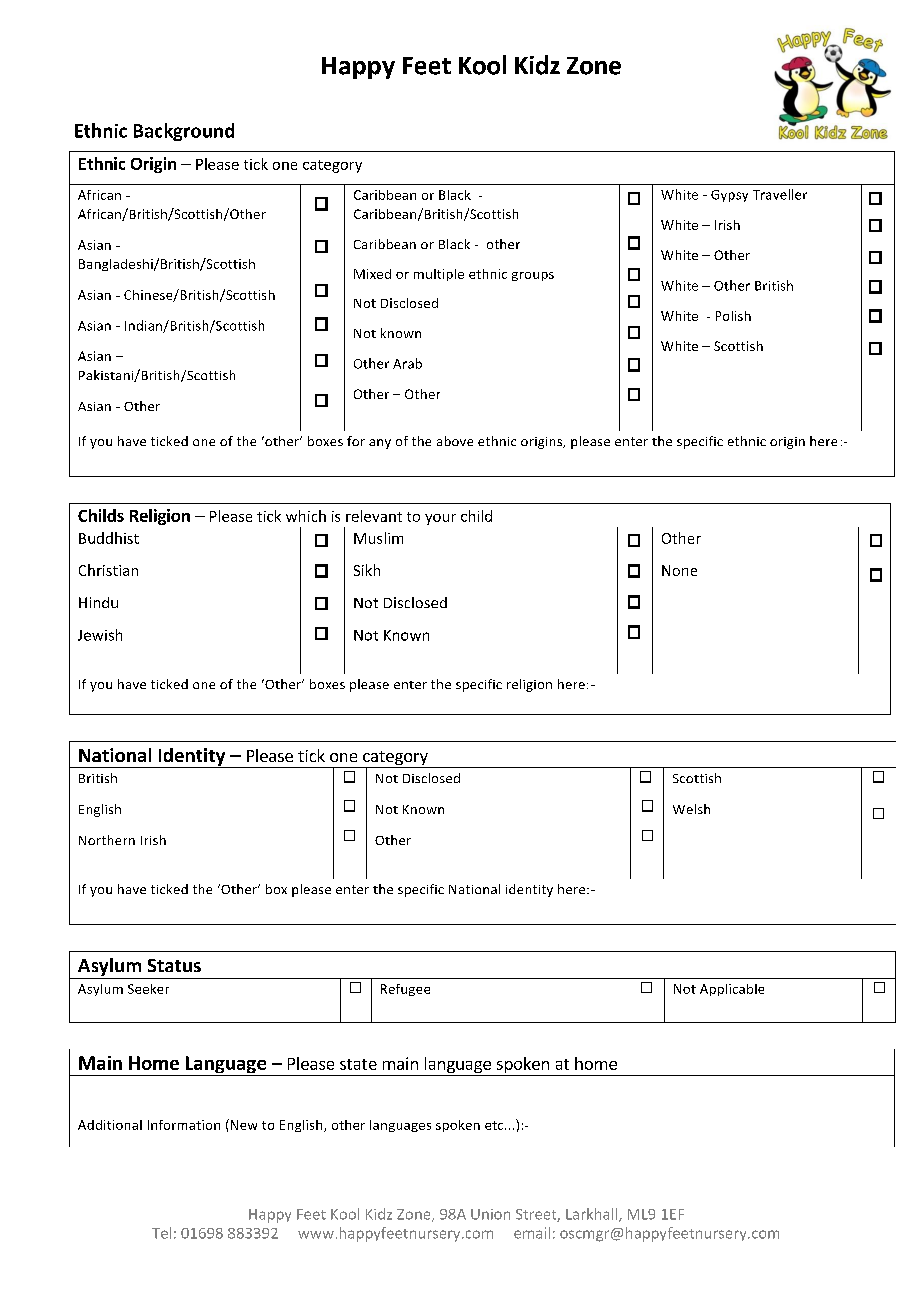 Image resolution: width=924 pixels, height=1308 pixels. Describe the element at coordinates (691, 809) in the screenshot. I see `Welsh` at that location.
